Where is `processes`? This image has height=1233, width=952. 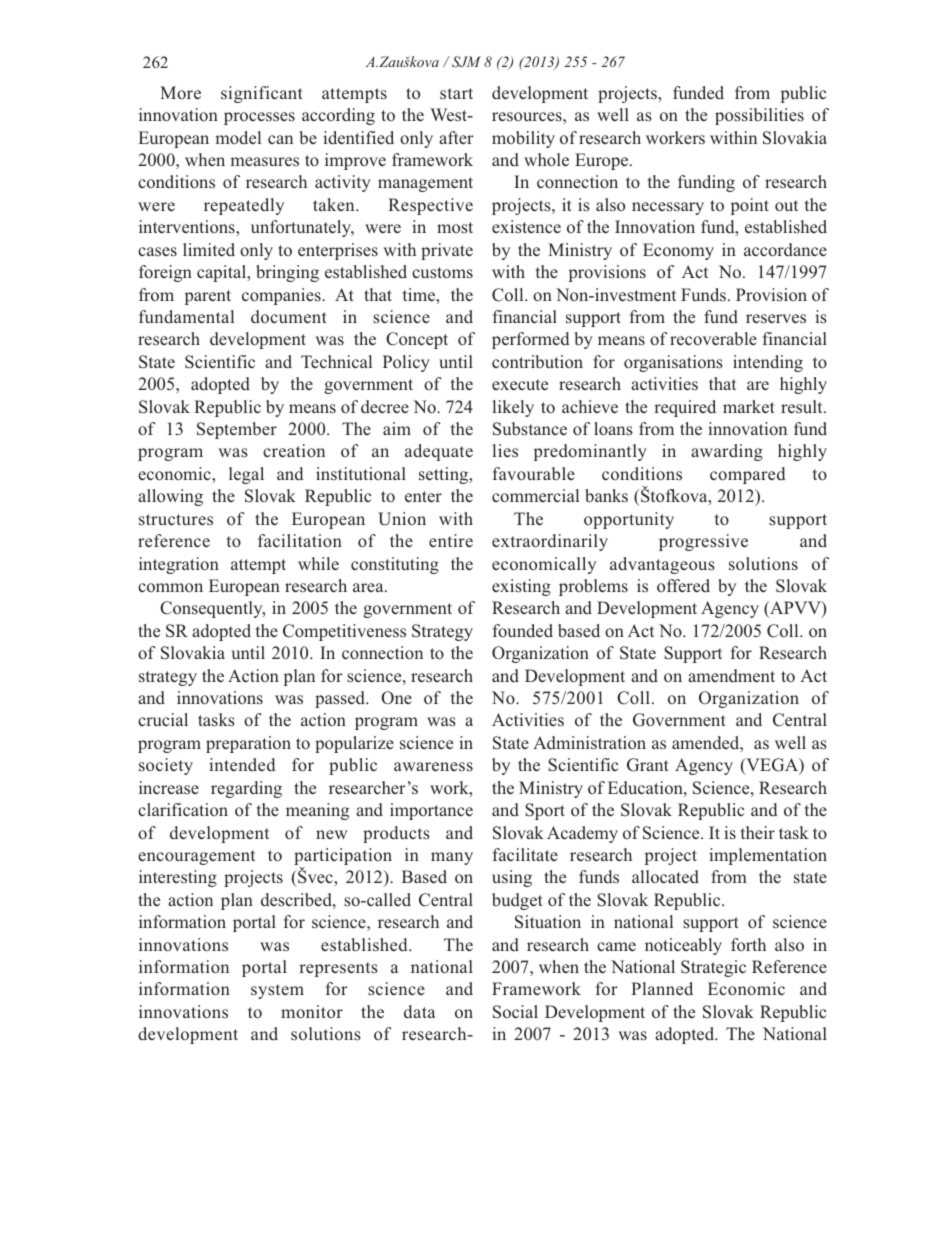 processes is located at coordinates (259, 118).
